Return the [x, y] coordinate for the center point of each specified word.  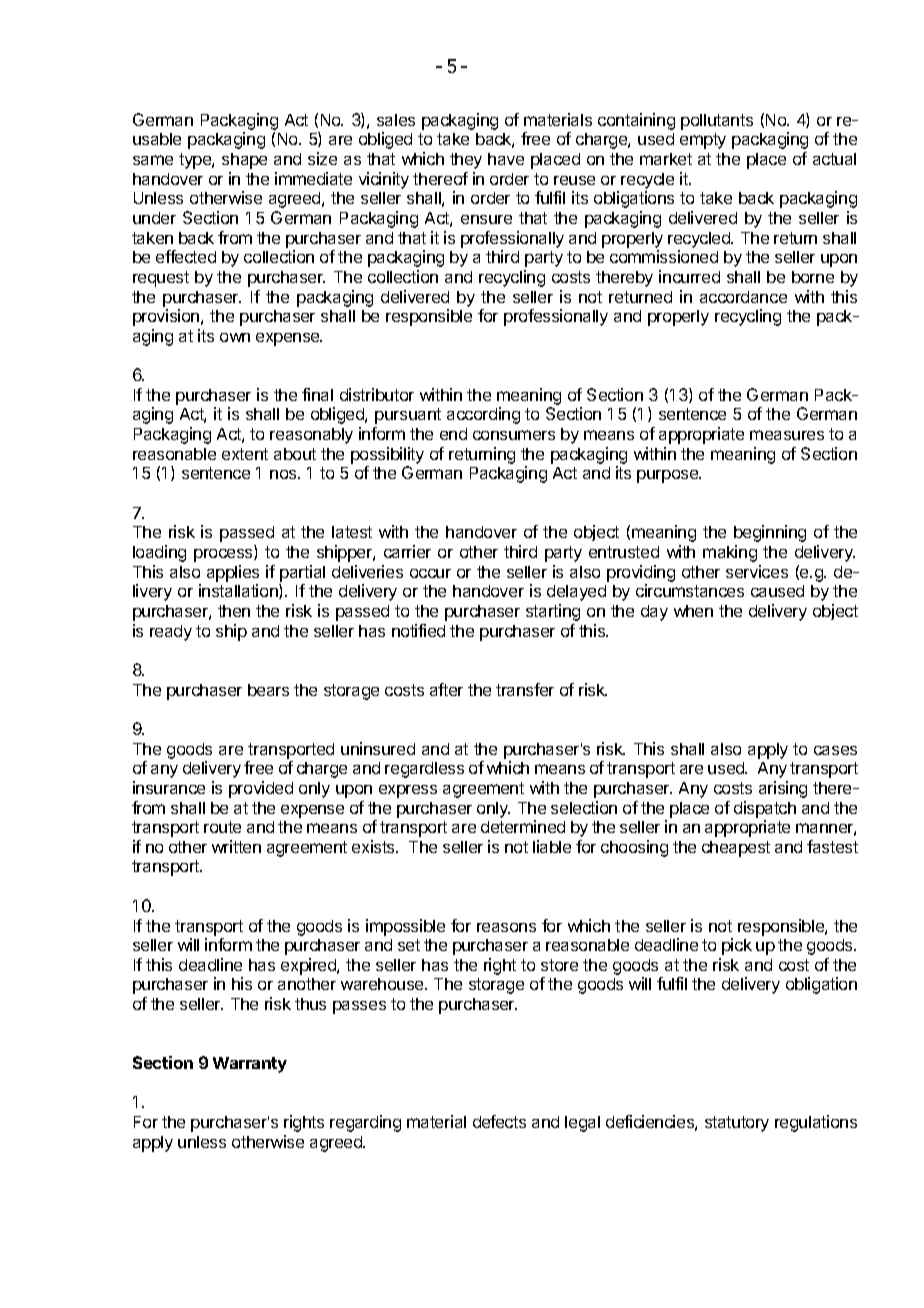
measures [787, 435]
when [693, 611]
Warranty [250, 1065]
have [506, 159]
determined [523, 826]
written [236, 846]
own [235, 337]
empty [703, 141]
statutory [737, 1124]
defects [499, 1121]
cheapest [736, 849]
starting [553, 612]
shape [244, 161]
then [234, 611]
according [483, 415]
